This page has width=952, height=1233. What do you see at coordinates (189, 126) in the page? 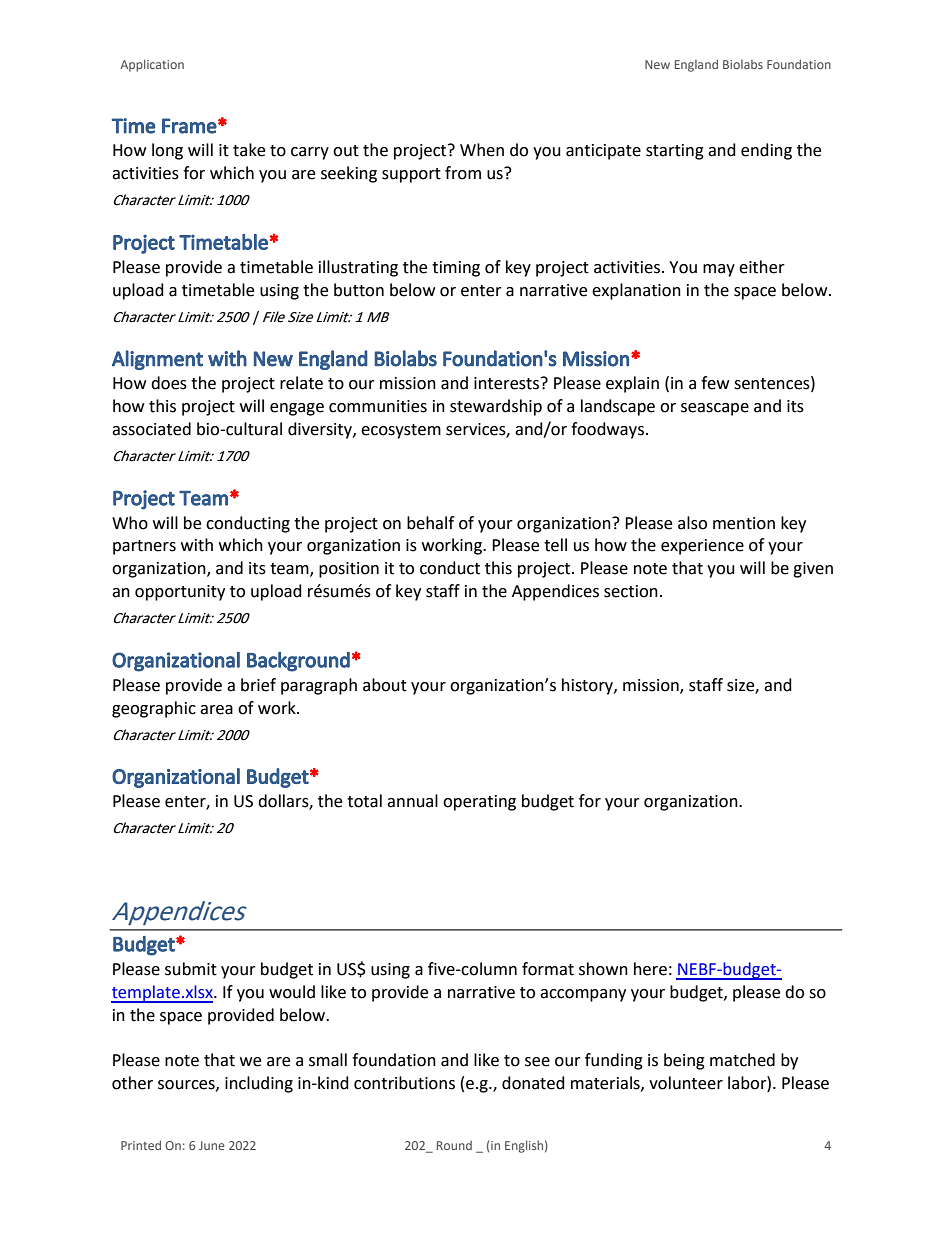
I see `Frame` at bounding box center [189, 126].
